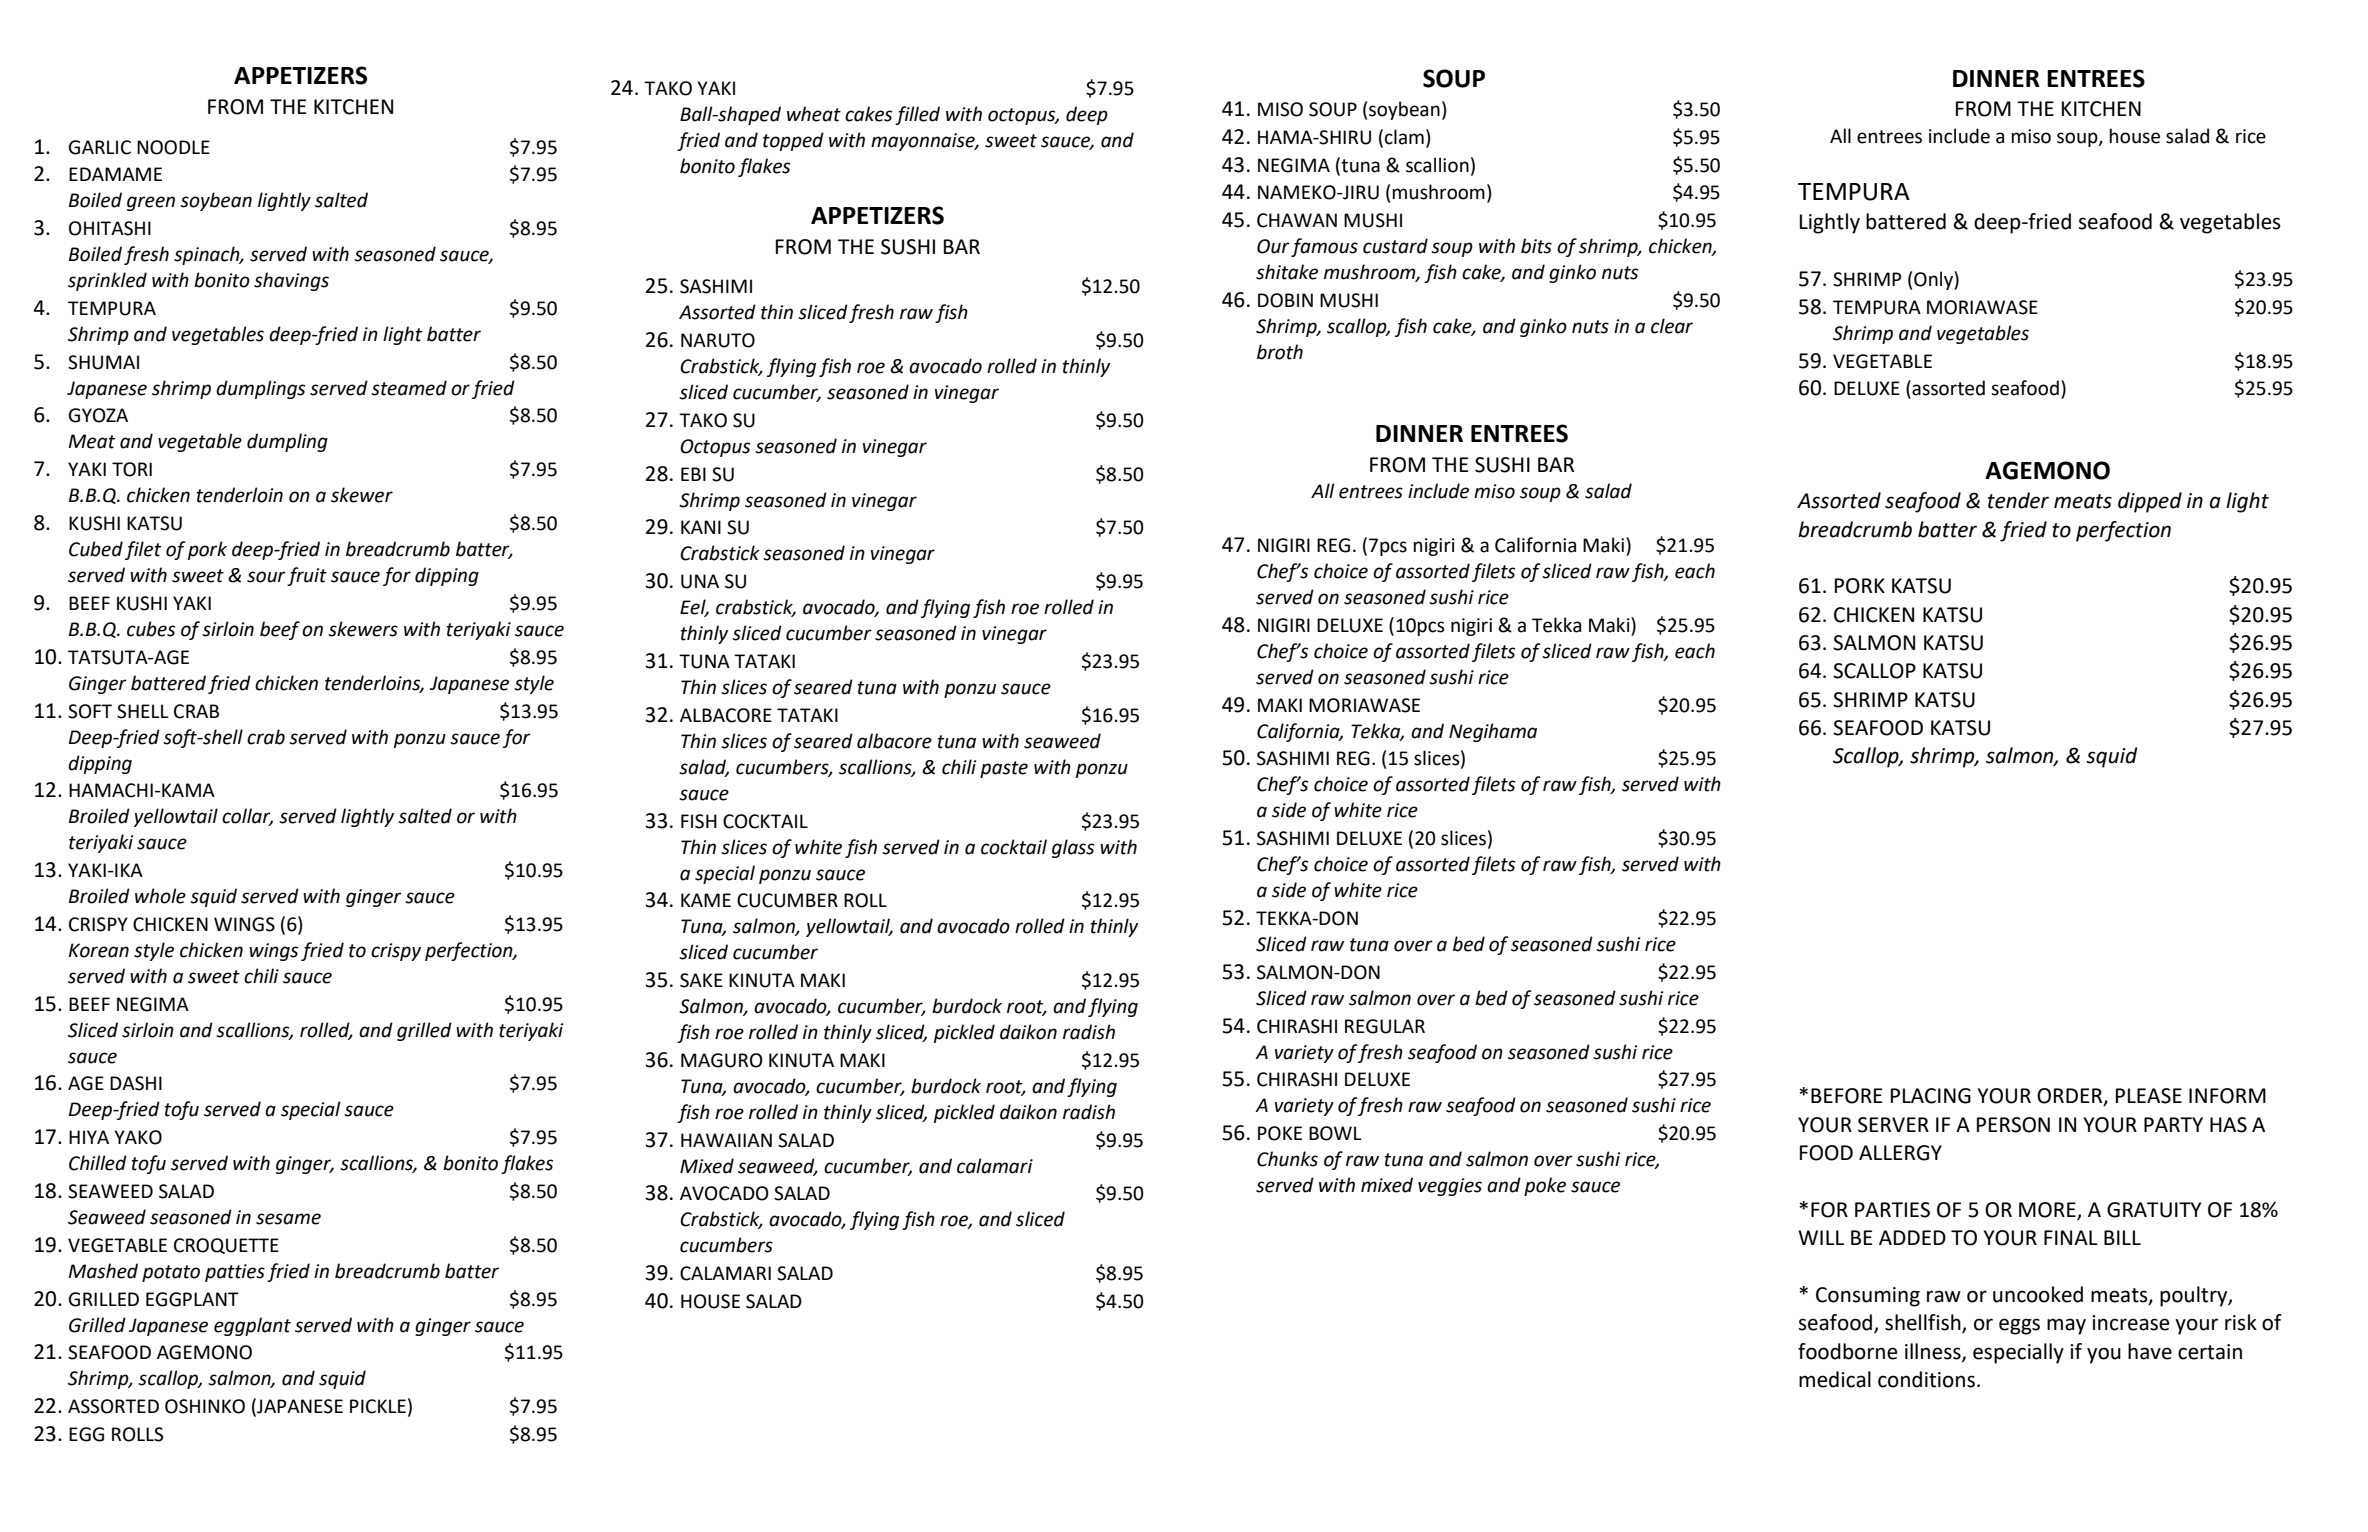 The image size is (2368, 1532). I want to click on veggies, so click(1450, 1187).
